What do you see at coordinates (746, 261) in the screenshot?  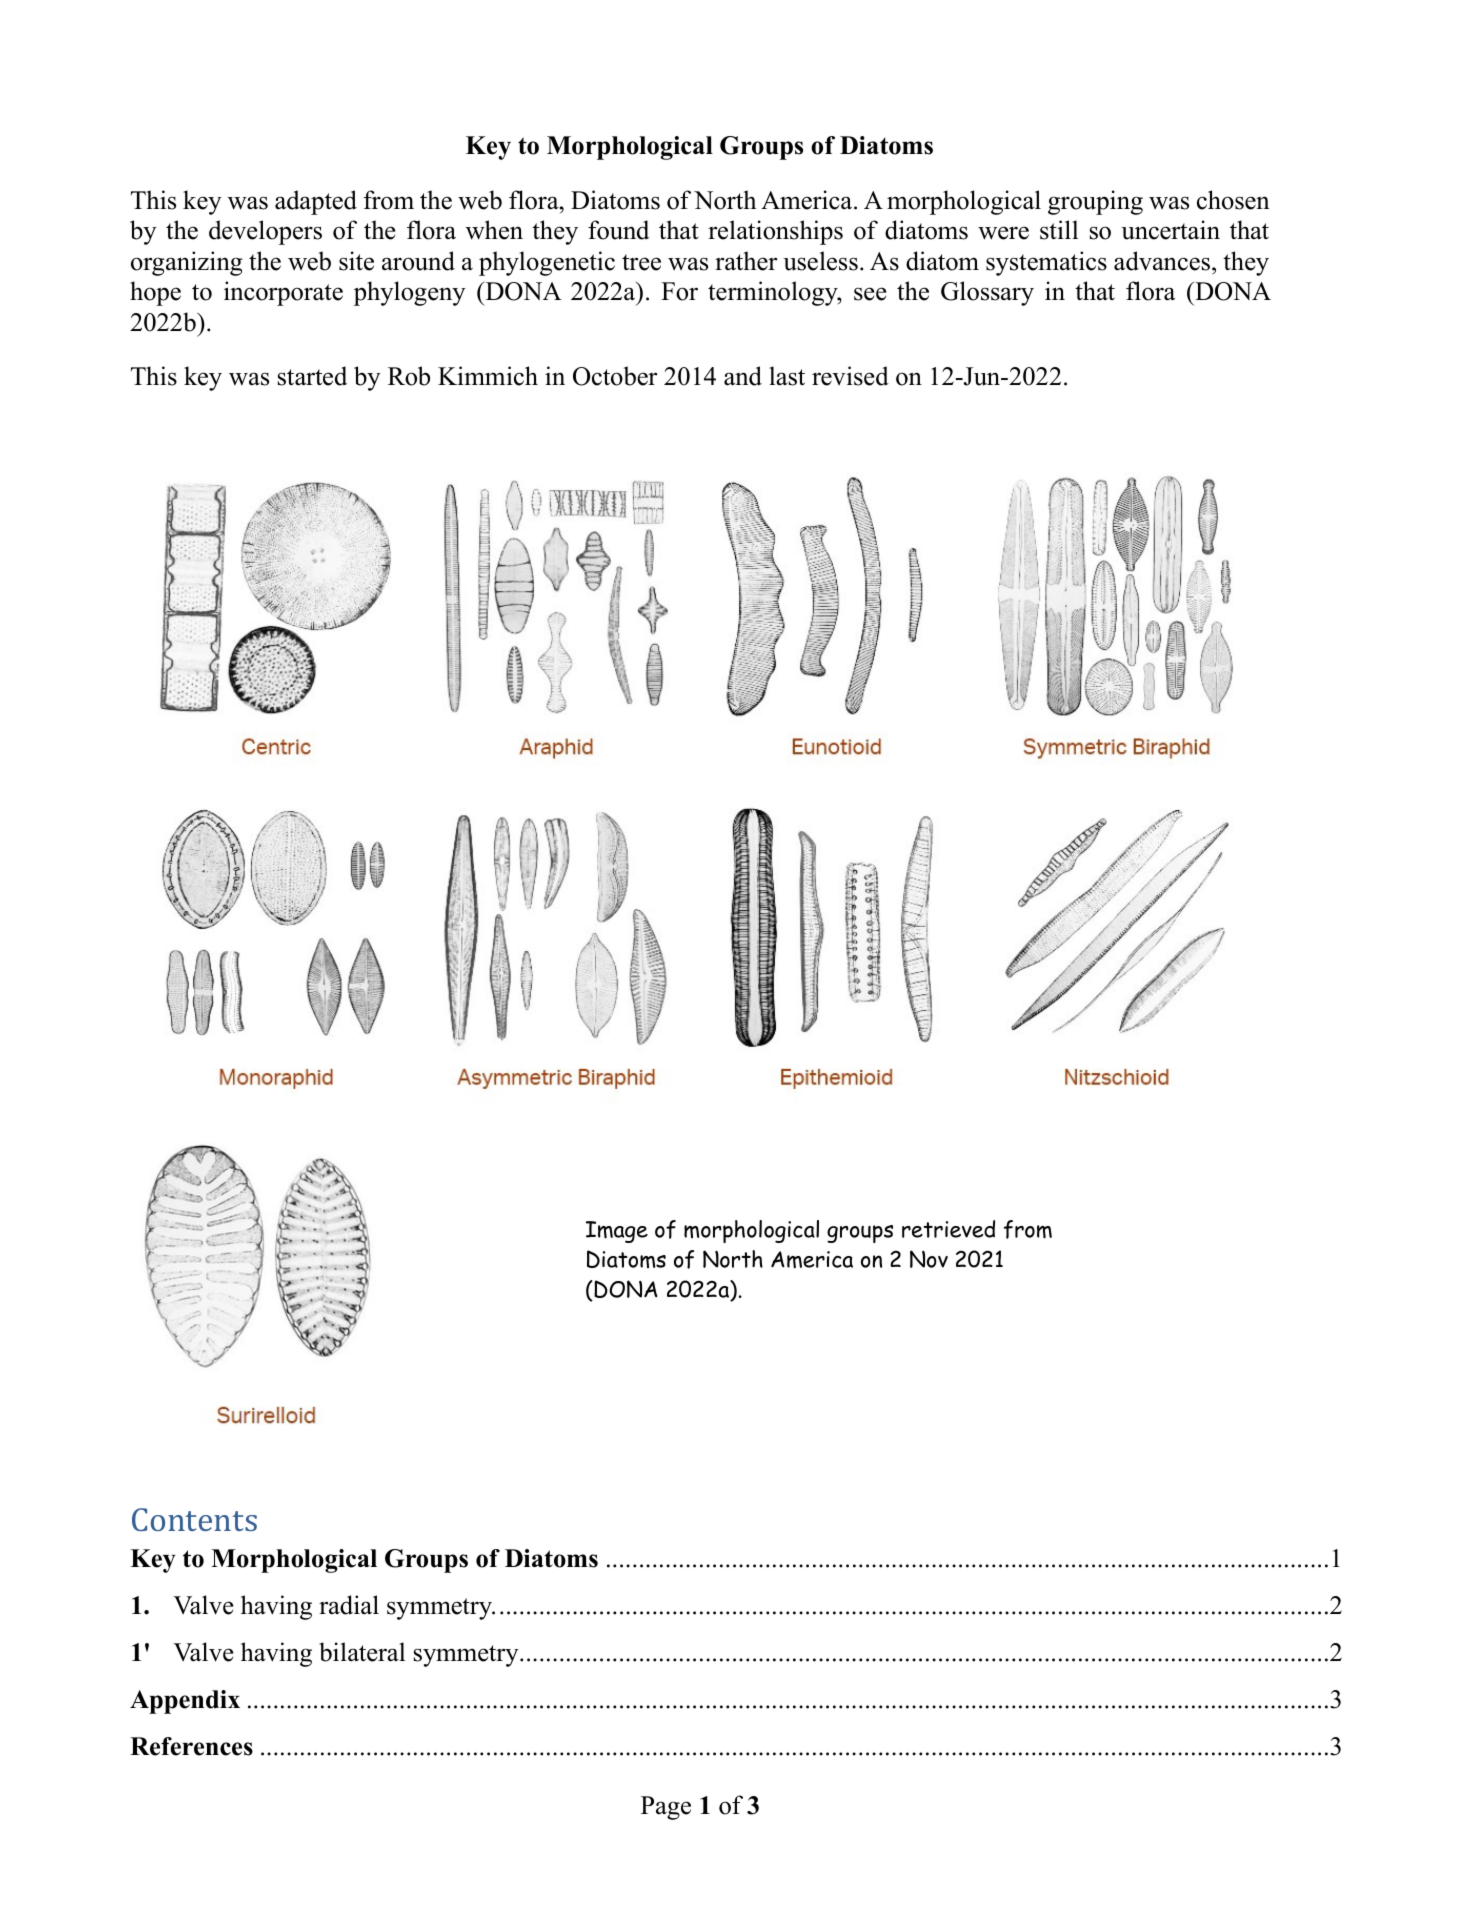 I see `rather` at bounding box center [746, 261].
